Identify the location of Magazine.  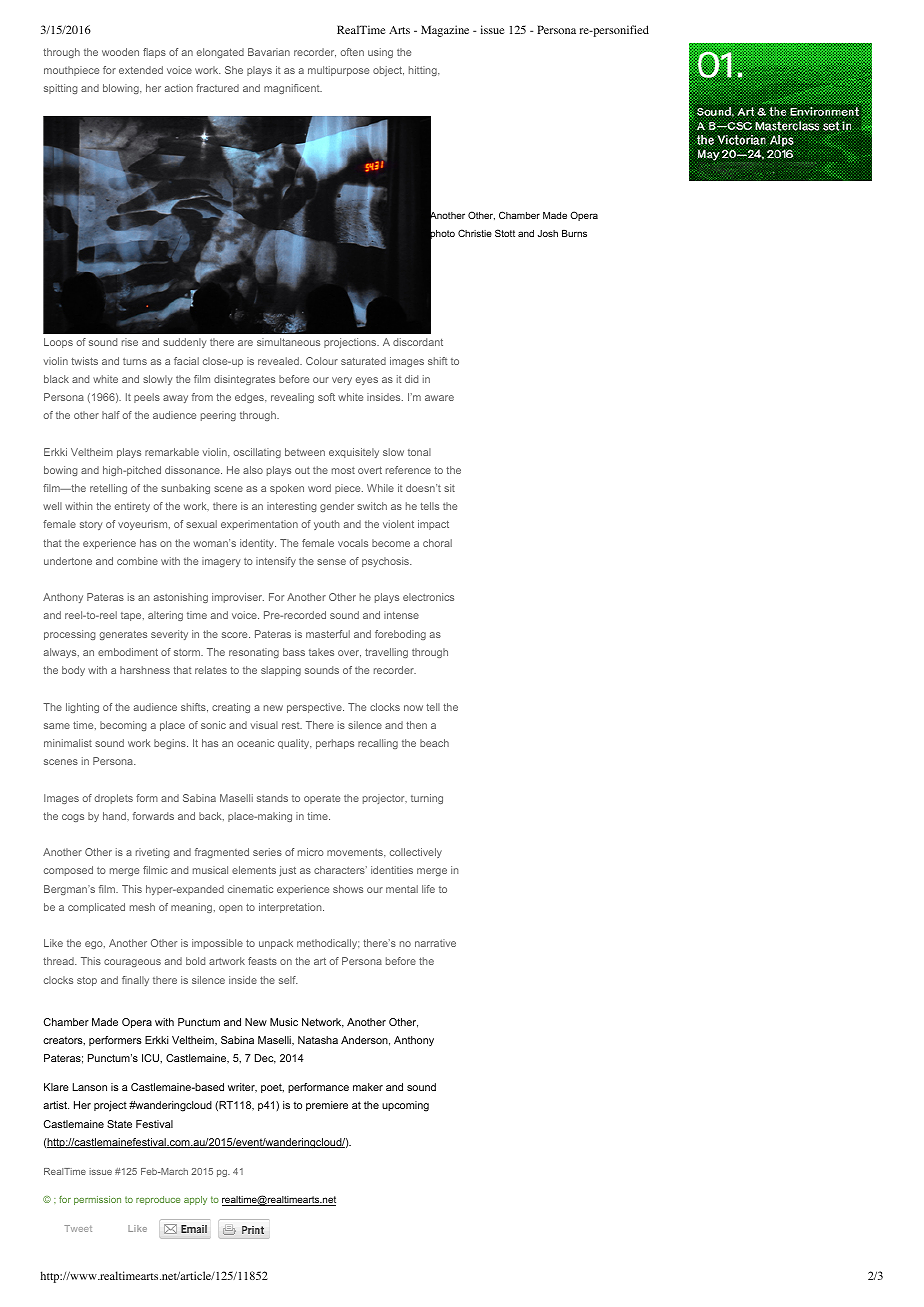
(445, 31).
